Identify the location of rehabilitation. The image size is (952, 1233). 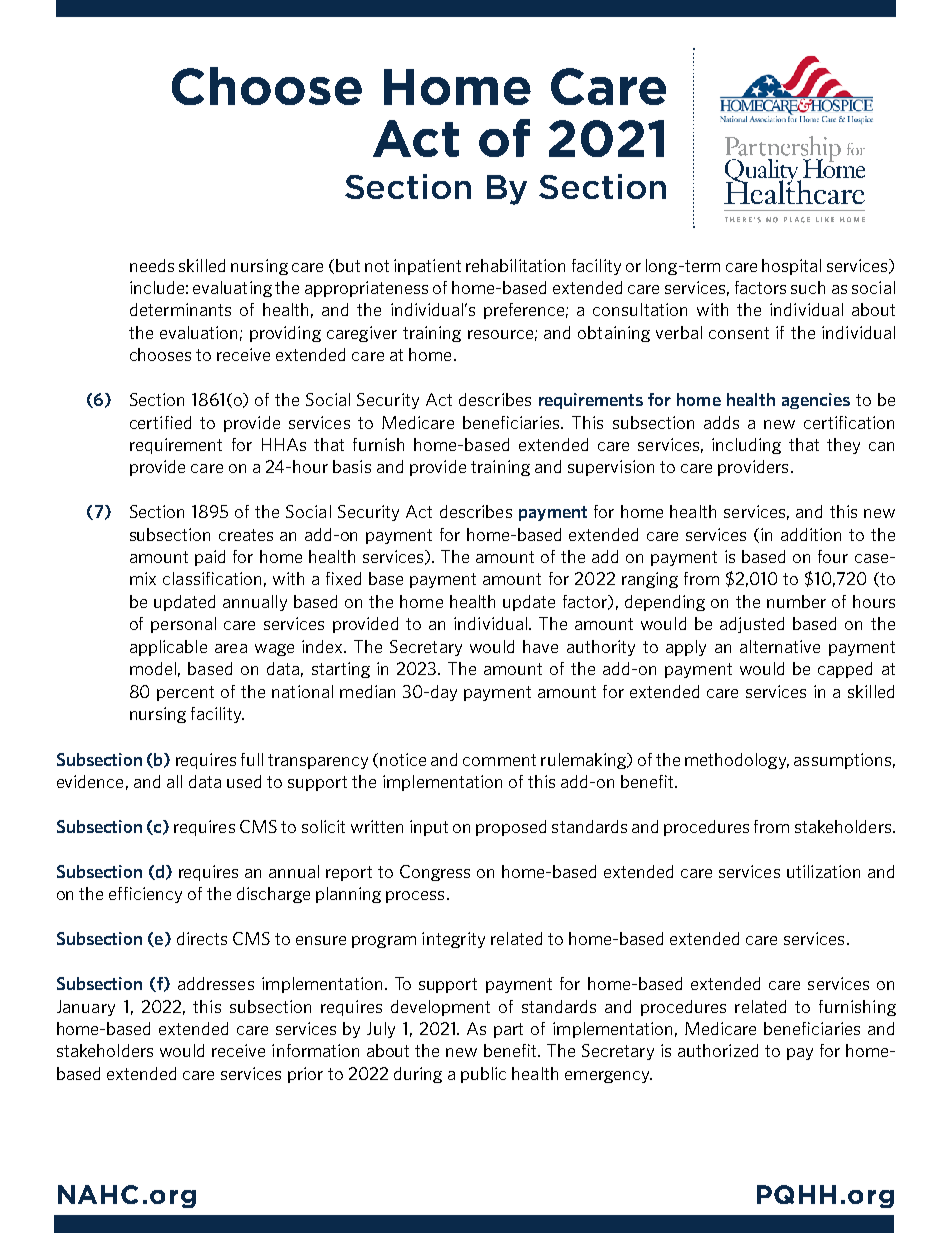
(515, 265).
